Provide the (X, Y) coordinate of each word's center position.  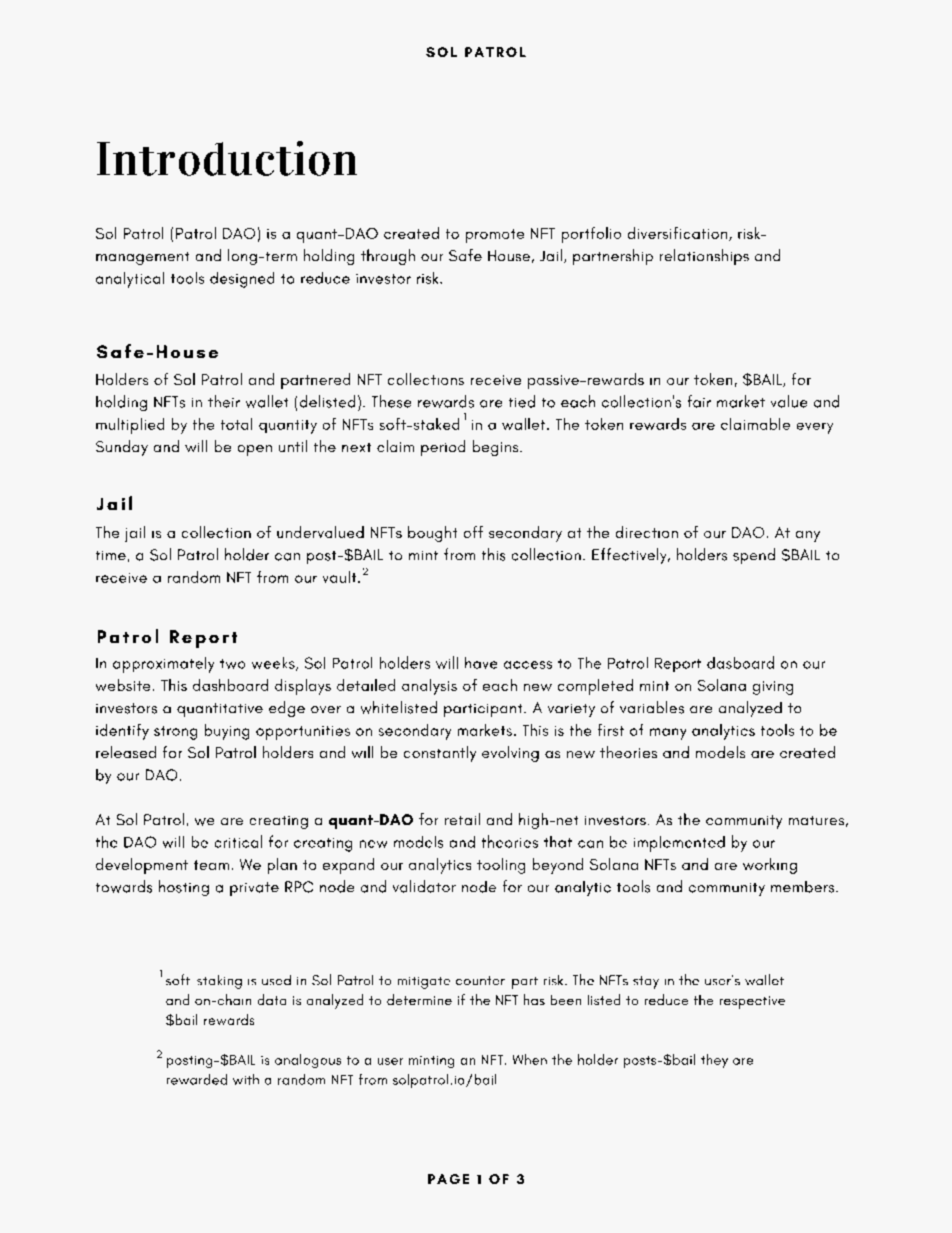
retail (462, 819)
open (255, 450)
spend (754, 556)
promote (495, 236)
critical (238, 841)
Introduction (227, 158)
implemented (679, 844)
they (714, 1061)
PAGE (448, 1179)
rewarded (197, 1079)
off (473, 532)
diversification (679, 234)
